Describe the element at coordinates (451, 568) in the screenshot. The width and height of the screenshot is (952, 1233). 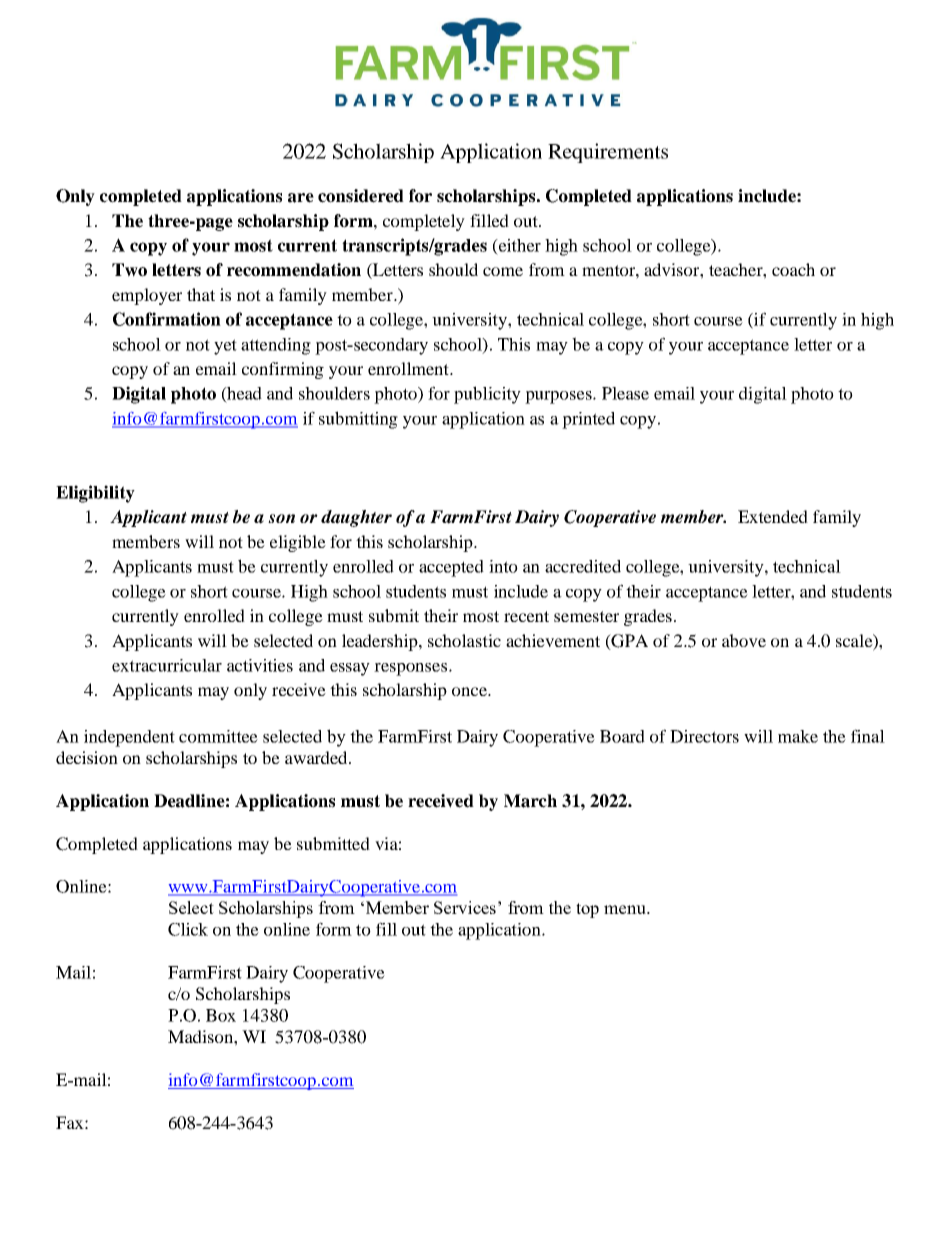
I see `accepted` at that location.
